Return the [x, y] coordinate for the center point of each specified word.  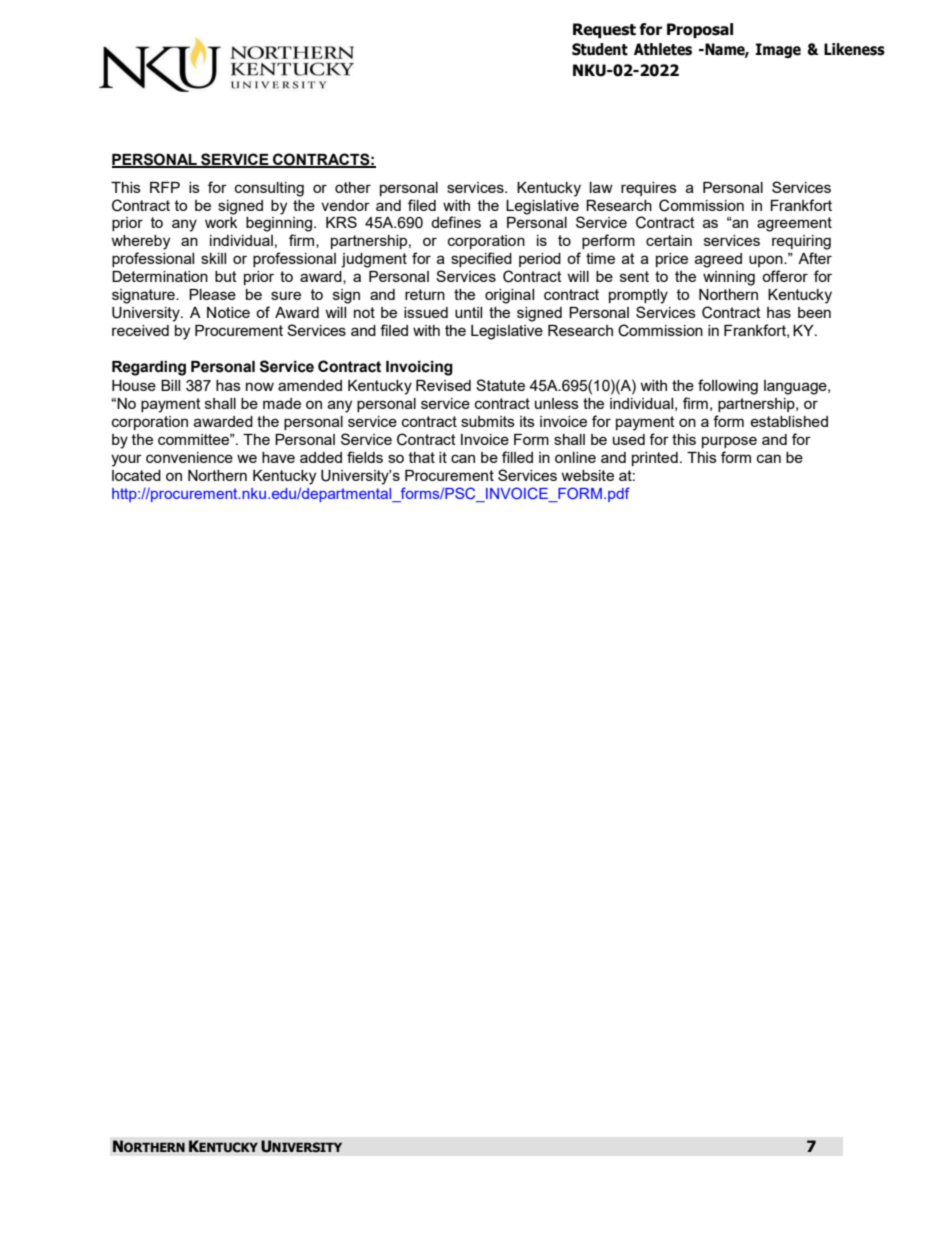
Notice [228, 312]
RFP [165, 187]
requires [649, 189]
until [468, 312]
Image [778, 50]
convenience [189, 457]
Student [600, 49]
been [814, 312]
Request [604, 30]
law [601, 187]
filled [517, 457]
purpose [729, 442]
